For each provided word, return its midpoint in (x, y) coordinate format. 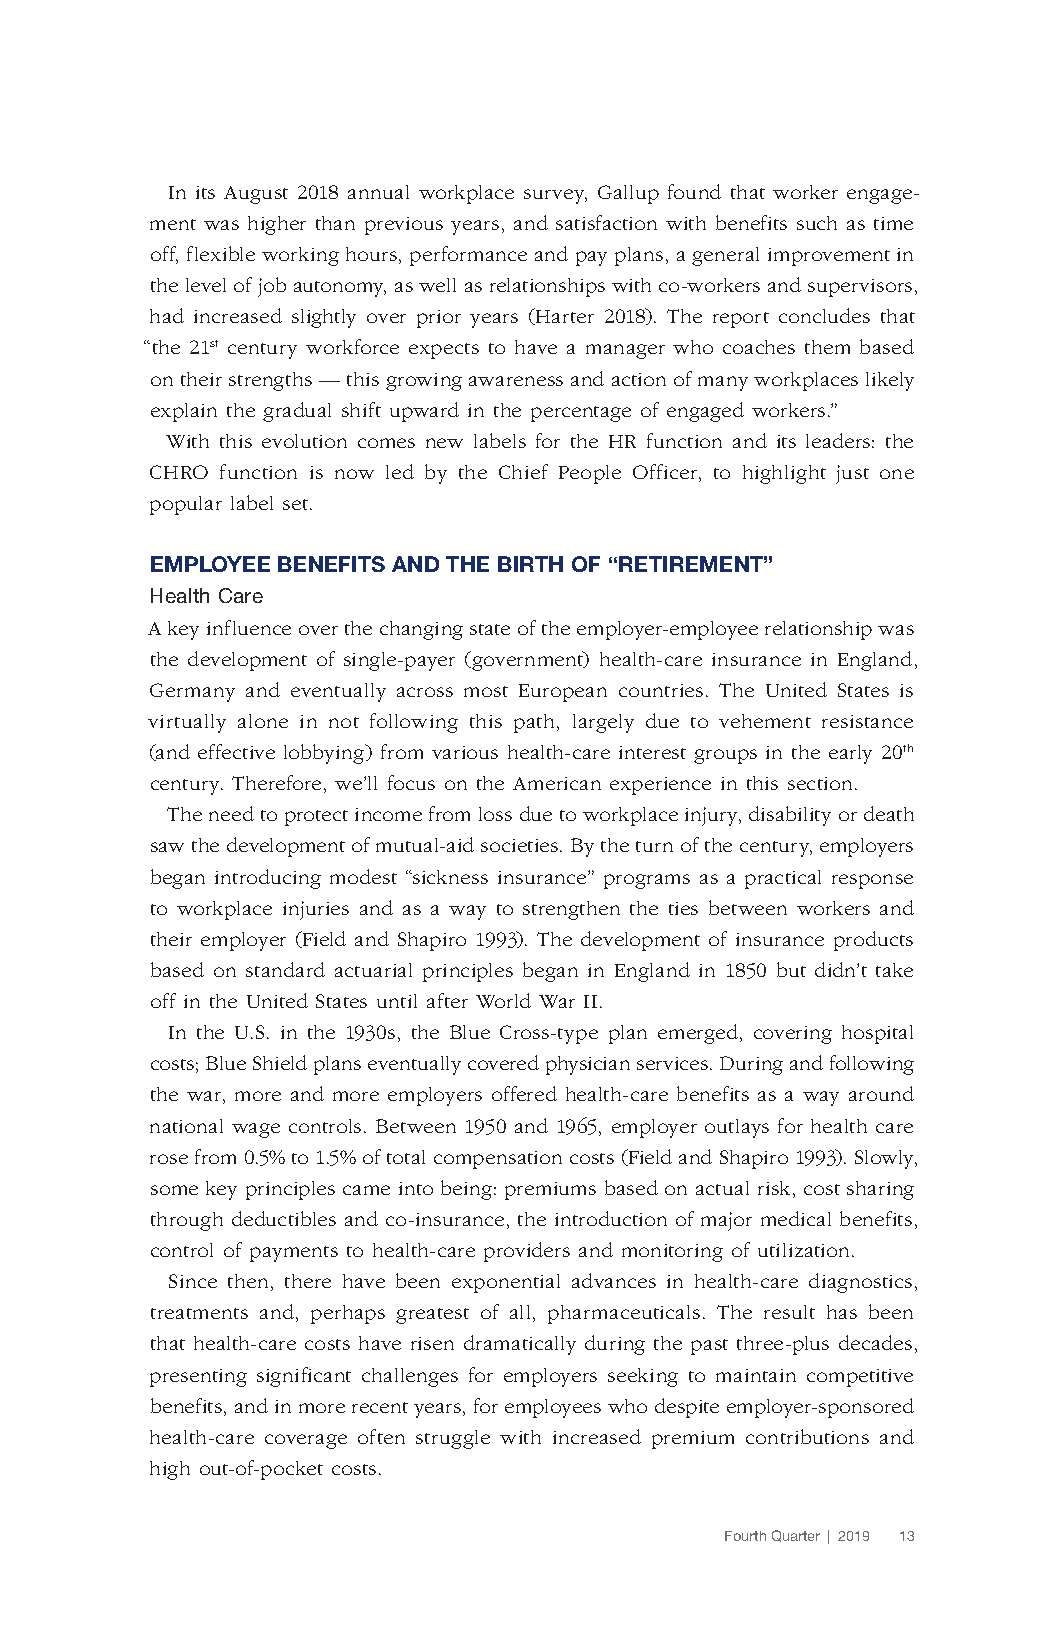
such (817, 223)
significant (304, 1377)
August (256, 195)
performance (468, 256)
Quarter (796, 1536)
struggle (453, 1439)
